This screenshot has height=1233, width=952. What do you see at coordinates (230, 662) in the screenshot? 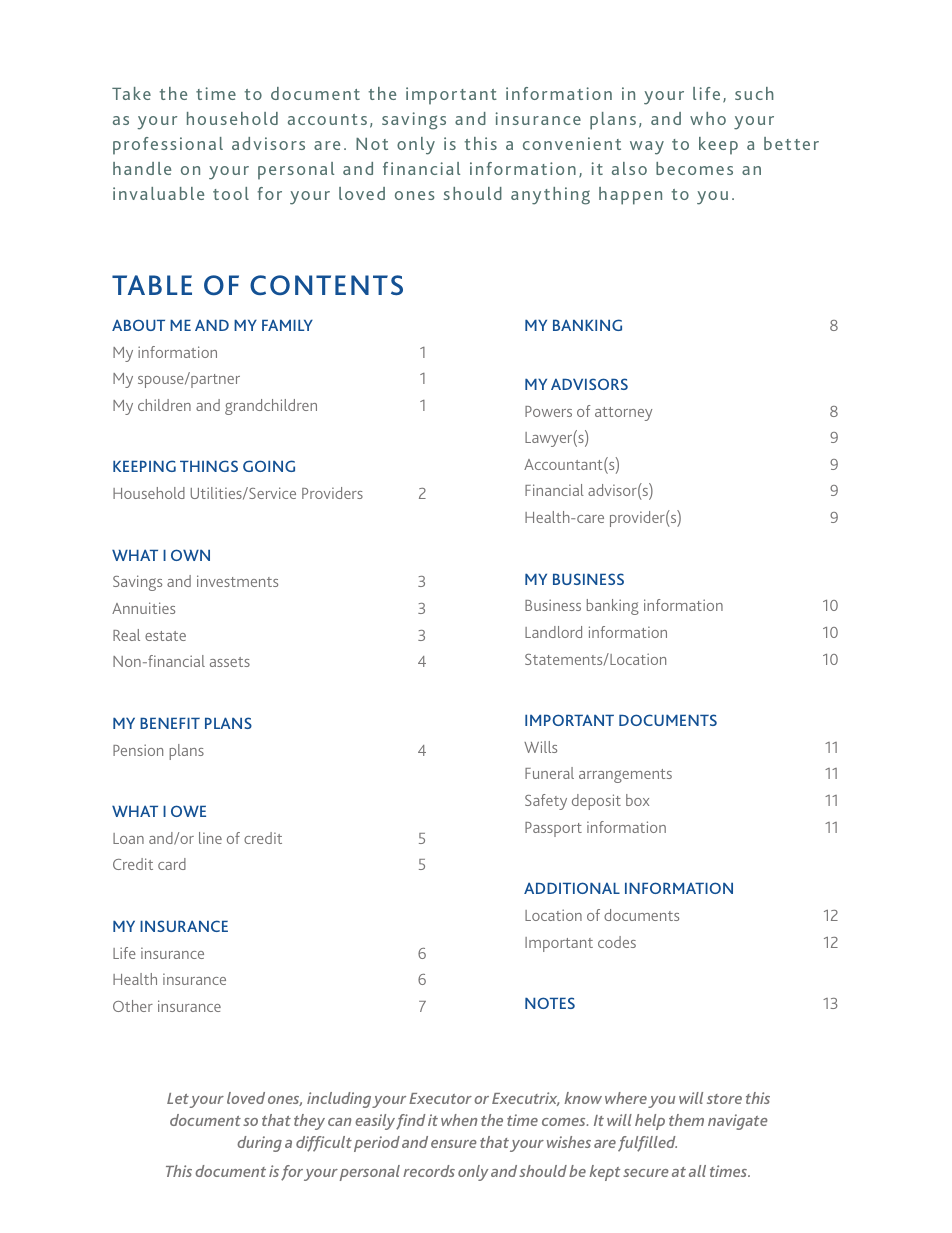
I see `assets` at bounding box center [230, 662].
